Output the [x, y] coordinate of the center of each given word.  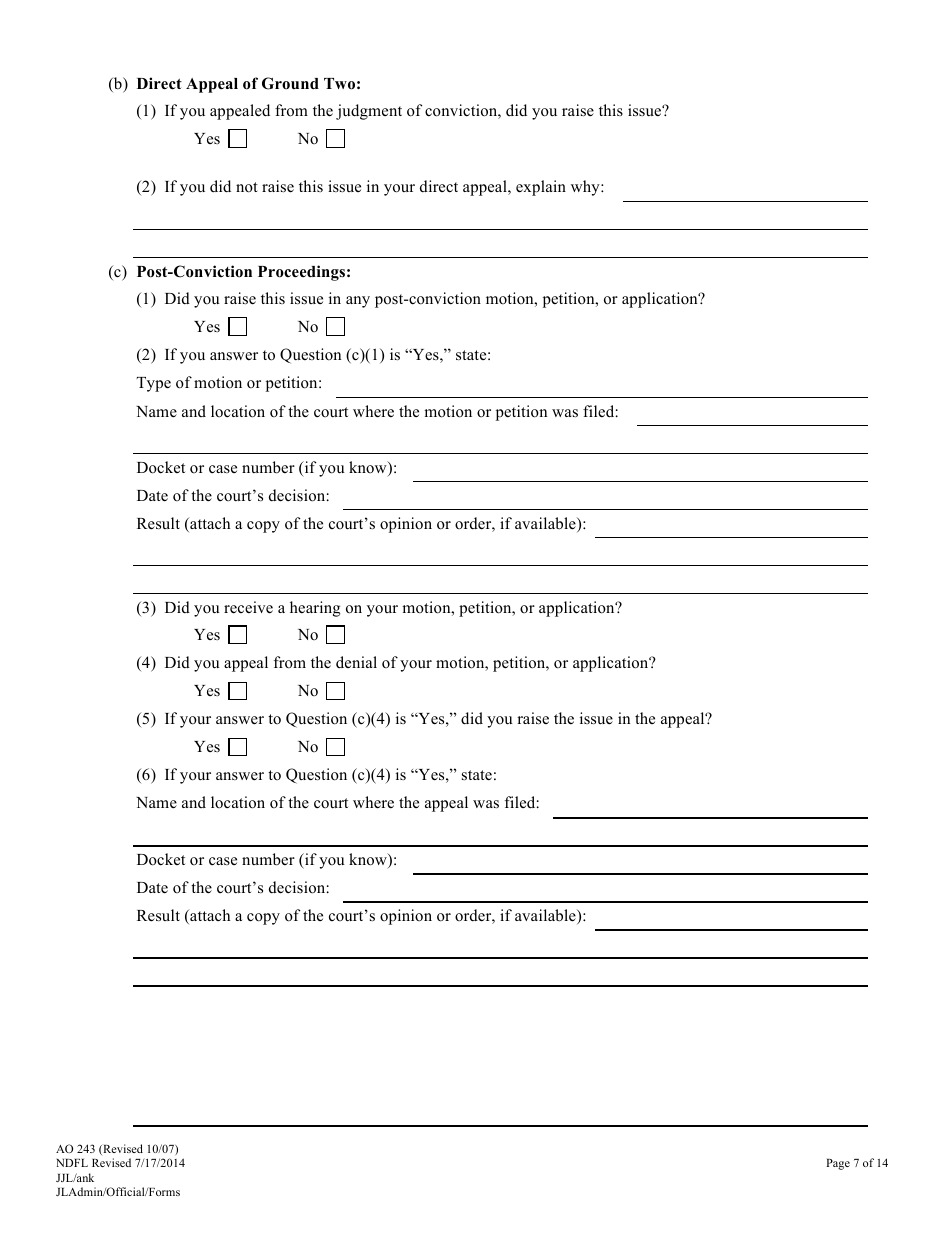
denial [356, 662]
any [358, 302]
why [586, 188]
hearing [315, 609]
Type [154, 384]
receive [248, 607]
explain [541, 188]
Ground [290, 83]
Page [838, 1164]
